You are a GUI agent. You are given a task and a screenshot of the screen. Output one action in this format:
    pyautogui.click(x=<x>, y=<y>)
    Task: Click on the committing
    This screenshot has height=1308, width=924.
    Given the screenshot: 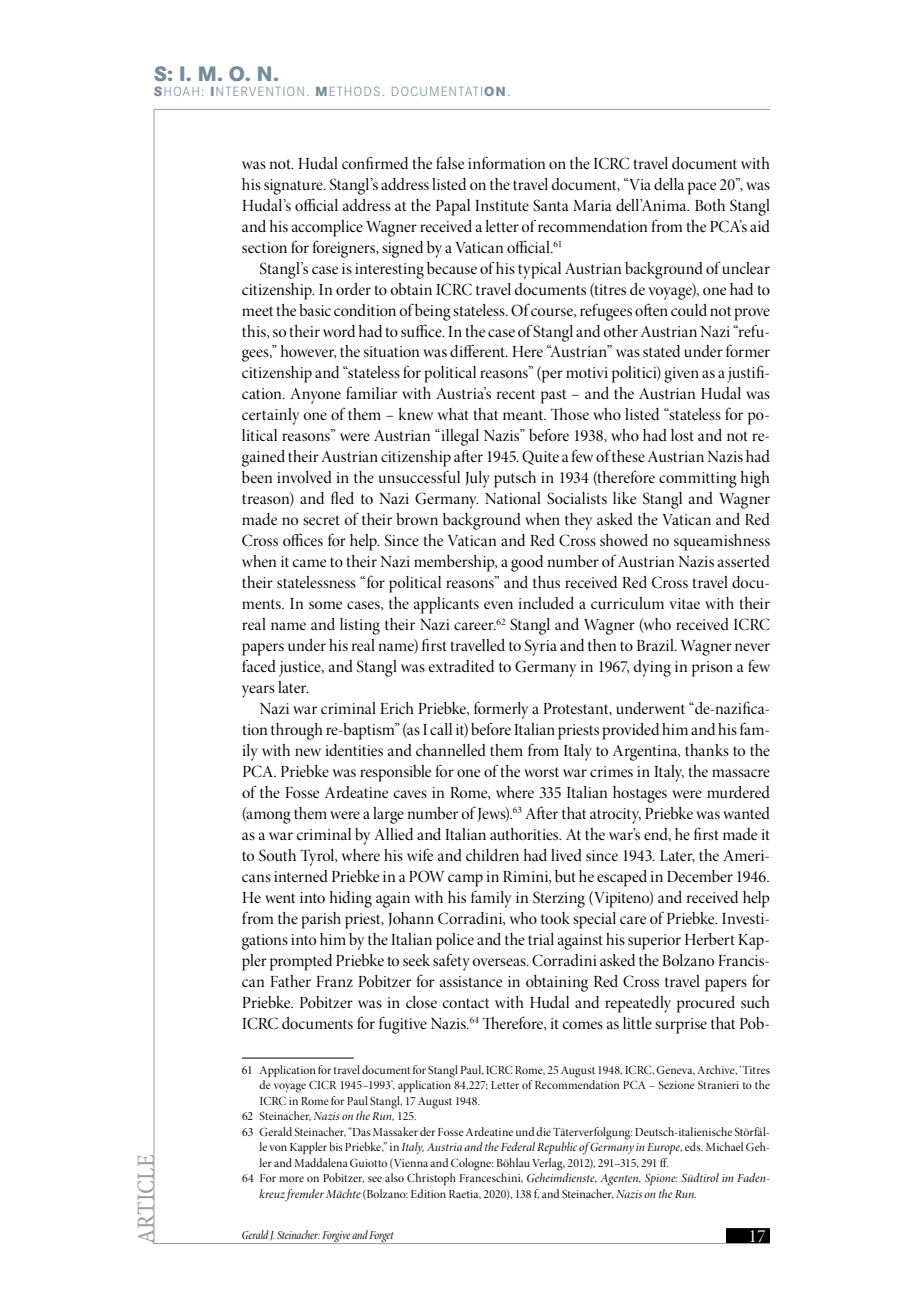 What is the action you would take?
    pyautogui.click(x=698, y=480)
